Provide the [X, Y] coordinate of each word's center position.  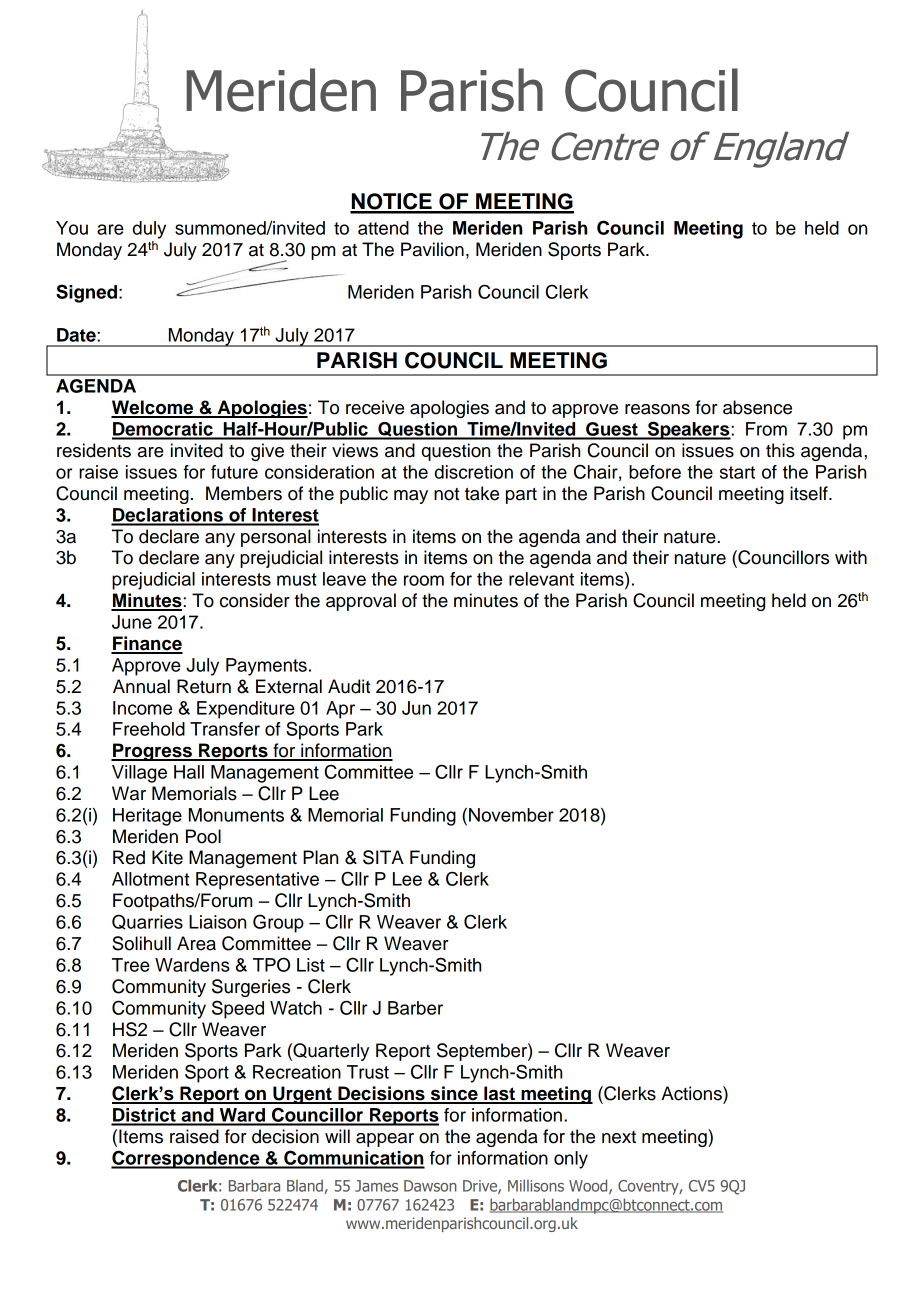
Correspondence [186, 1159]
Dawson [430, 1186]
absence [757, 407]
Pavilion [432, 249]
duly [149, 230]
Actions [692, 1093]
